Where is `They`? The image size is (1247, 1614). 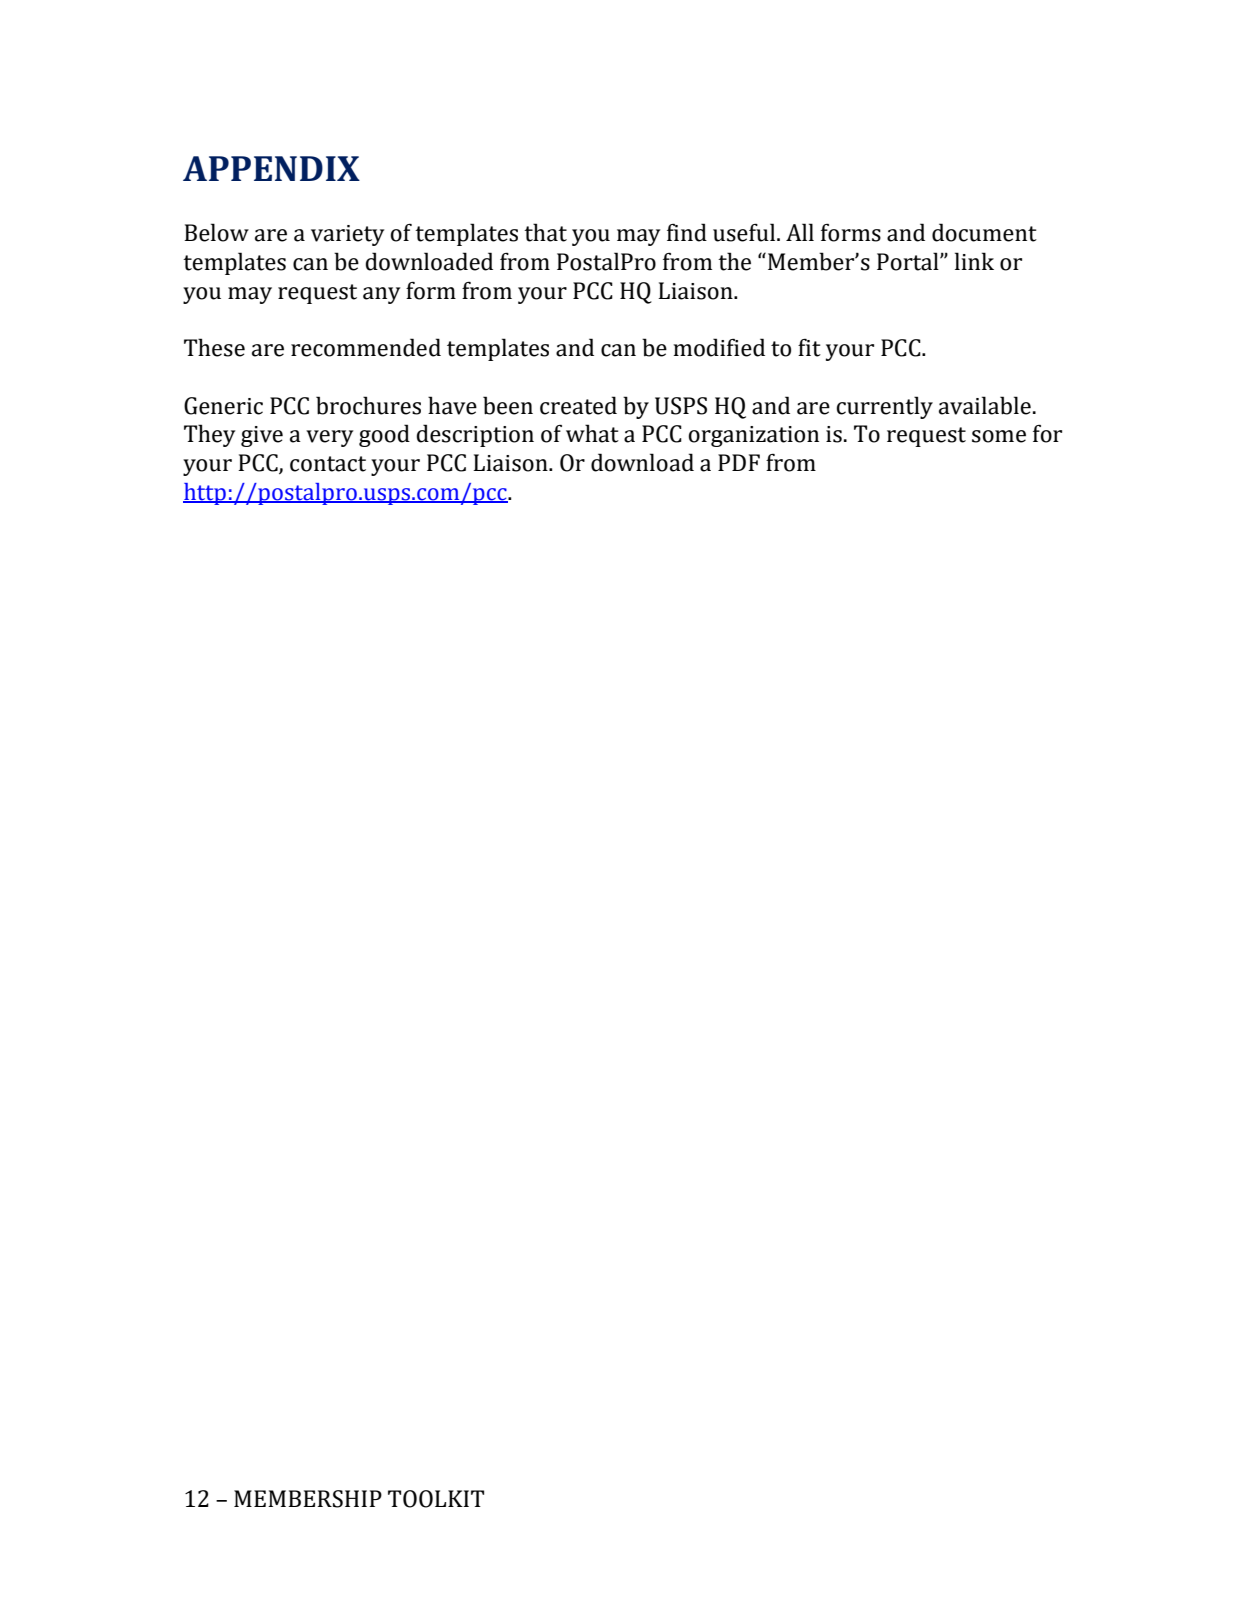
They is located at coordinates (209, 435).
